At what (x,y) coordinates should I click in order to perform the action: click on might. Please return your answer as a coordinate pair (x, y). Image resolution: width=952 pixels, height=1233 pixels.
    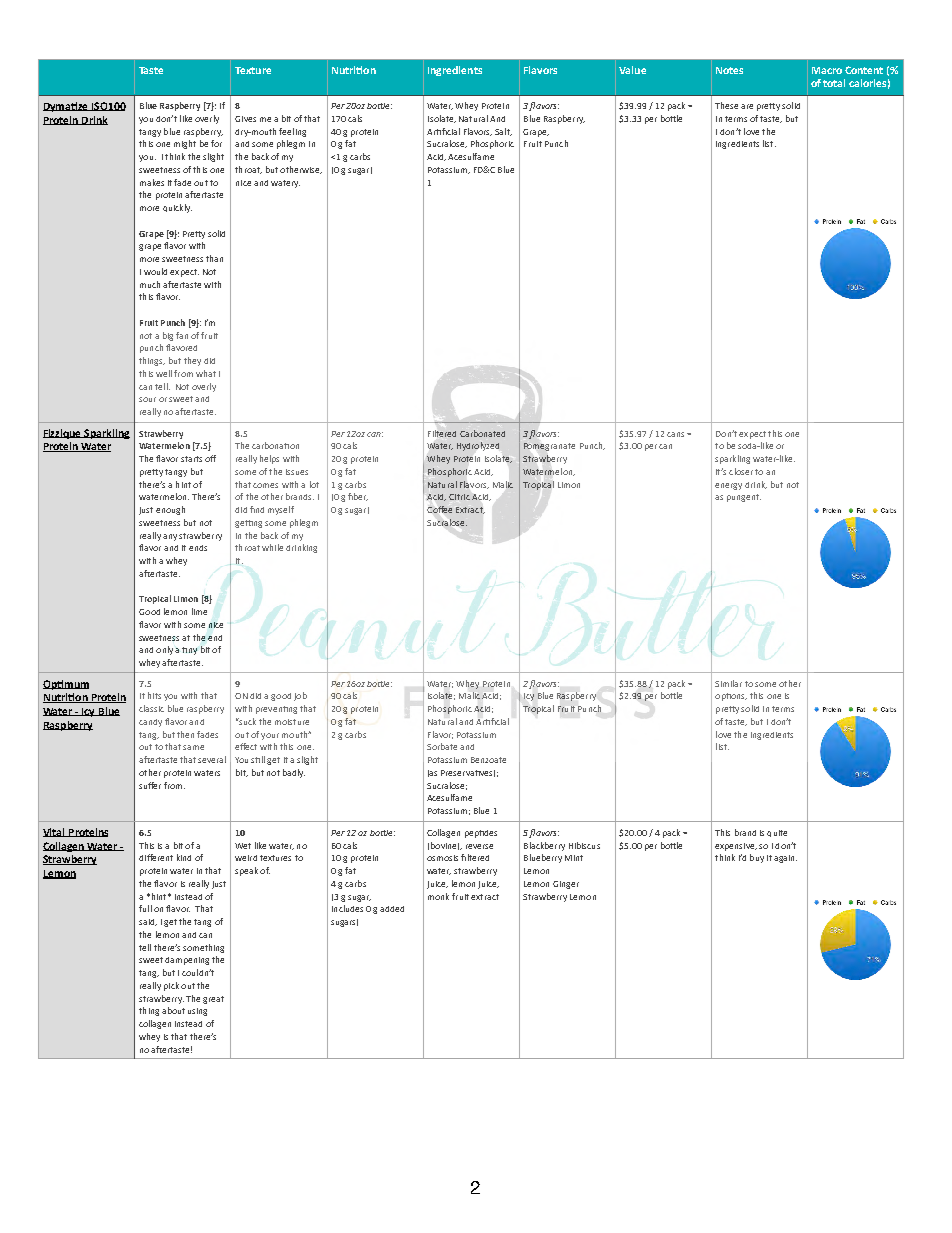
    Looking at the image, I should click on (185, 144).
